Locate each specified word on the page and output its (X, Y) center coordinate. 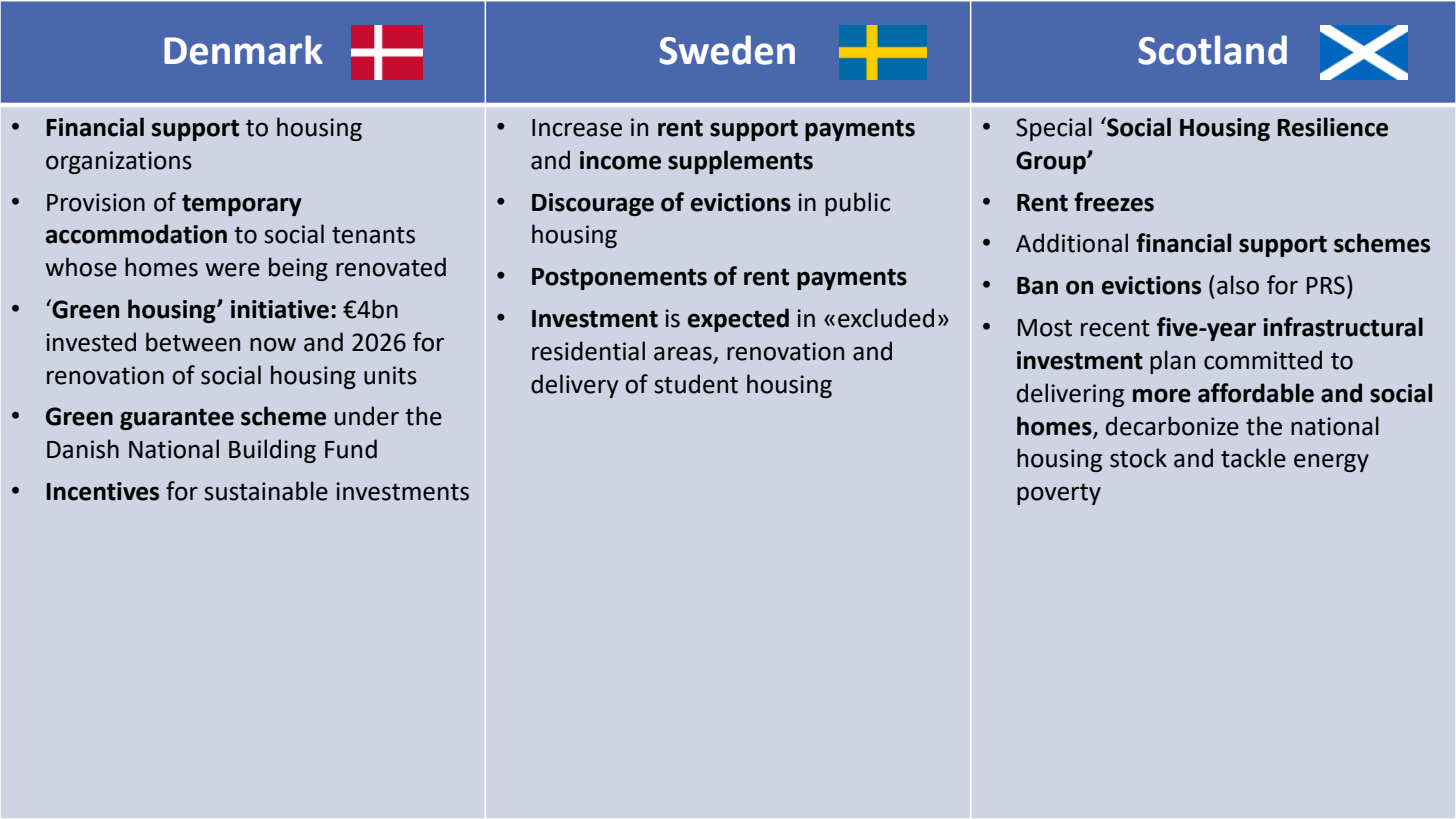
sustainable (266, 491)
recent (1115, 328)
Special (1054, 129)
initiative (280, 309)
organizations (119, 162)
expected (738, 320)
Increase (577, 128)
